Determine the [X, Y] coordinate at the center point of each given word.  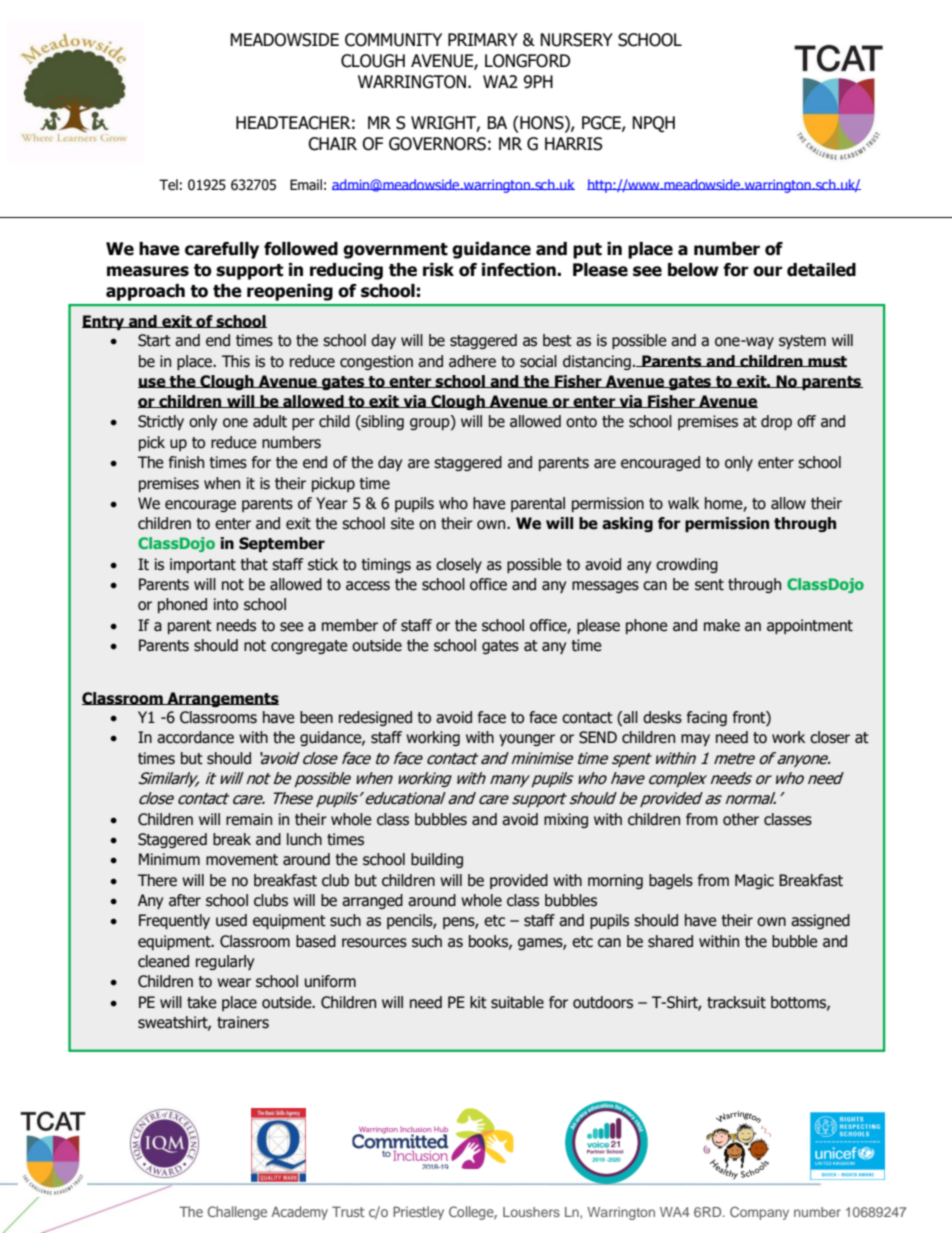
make [722, 625]
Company [759, 1213]
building [437, 860]
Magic [754, 881]
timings [386, 565]
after [185, 900]
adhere [472, 361]
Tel [168, 185]
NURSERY [576, 40]
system [802, 342]
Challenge [237, 1213]
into [226, 604]
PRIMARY [483, 39]
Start [154, 340]
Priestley [418, 1213]
